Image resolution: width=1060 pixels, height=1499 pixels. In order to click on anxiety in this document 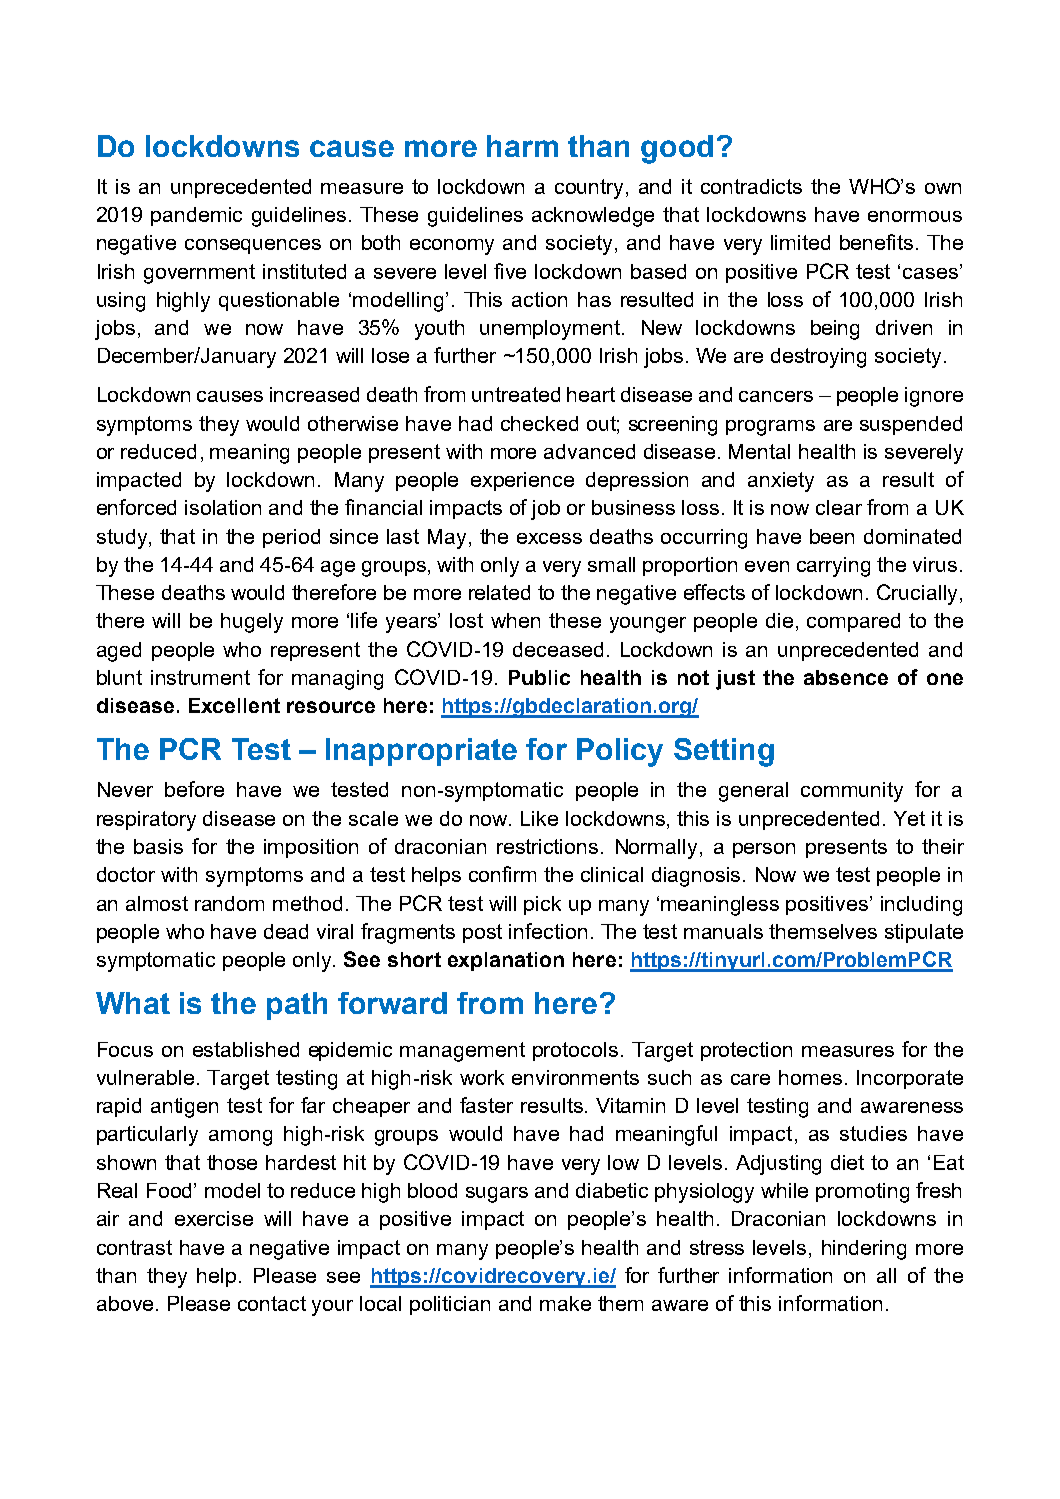, I will do `click(781, 482)`.
